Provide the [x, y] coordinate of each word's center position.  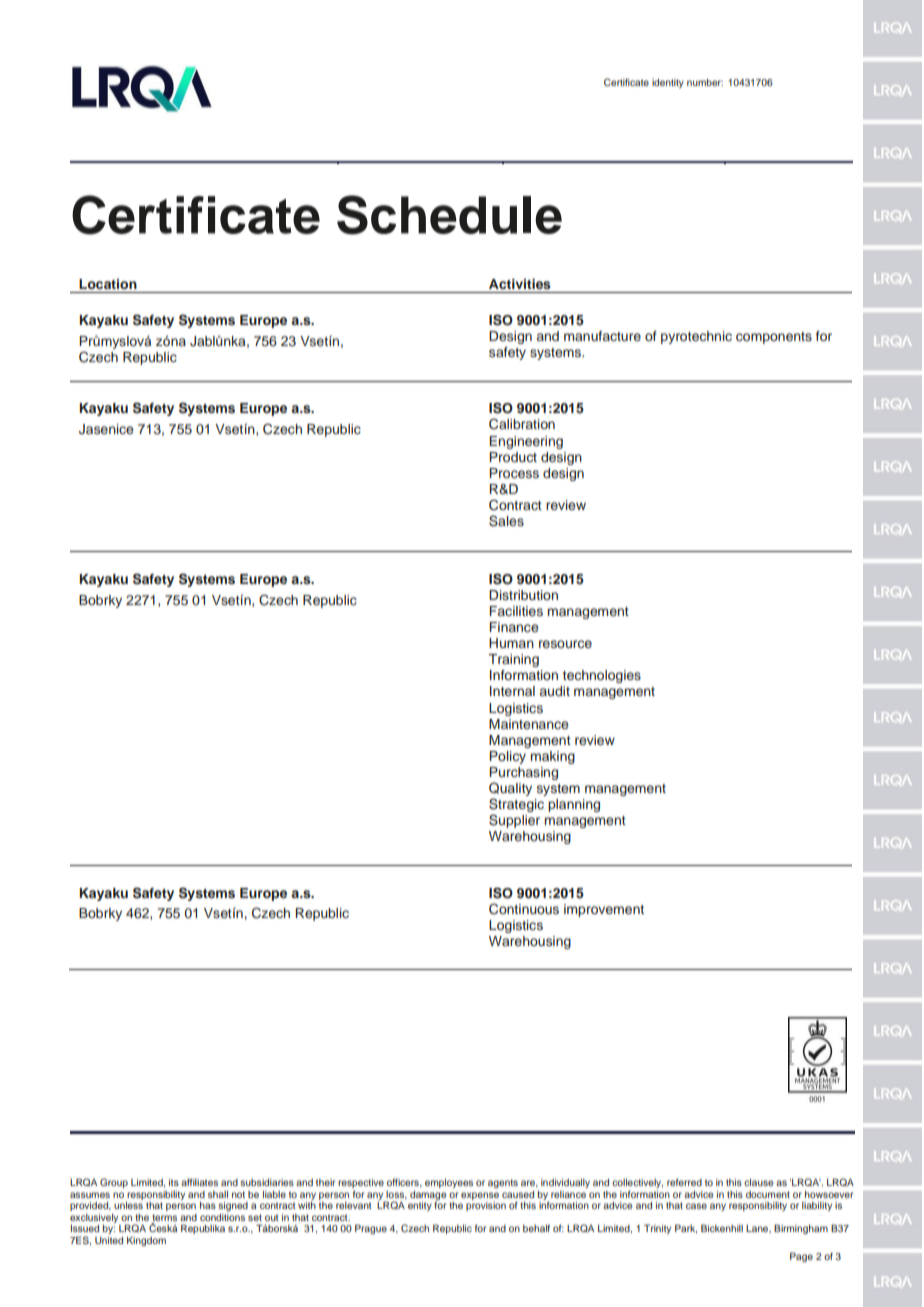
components [774, 338]
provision [486, 1206]
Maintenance [528, 724]
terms [164, 1217]
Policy [507, 757]
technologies [602, 676]
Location [108, 284]
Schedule [449, 215]
